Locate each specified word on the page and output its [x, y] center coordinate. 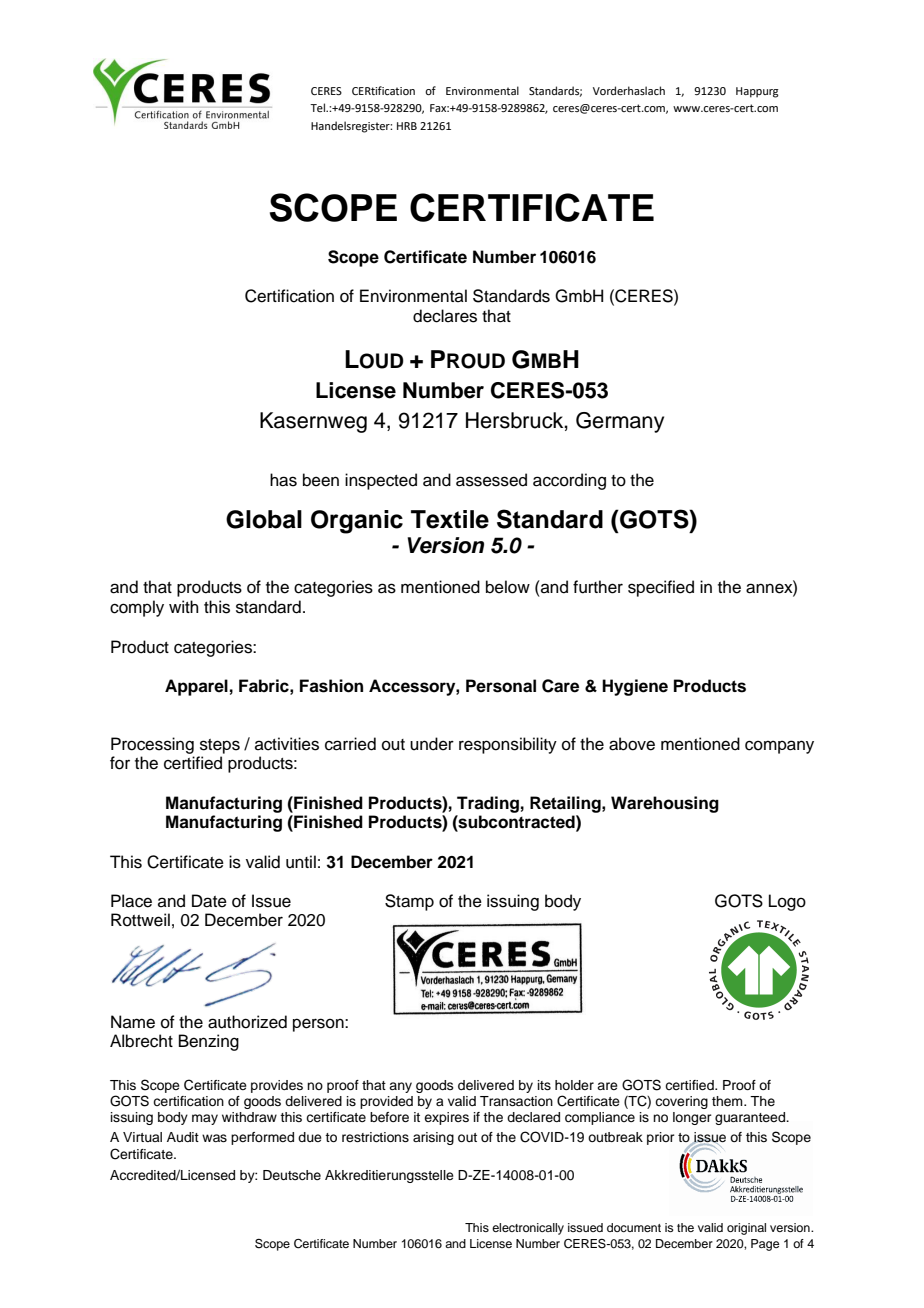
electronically [528, 1229]
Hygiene [635, 687]
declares [445, 316]
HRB [407, 126]
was [214, 1138]
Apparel [196, 687]
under [432, 744]
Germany [620, 422]
